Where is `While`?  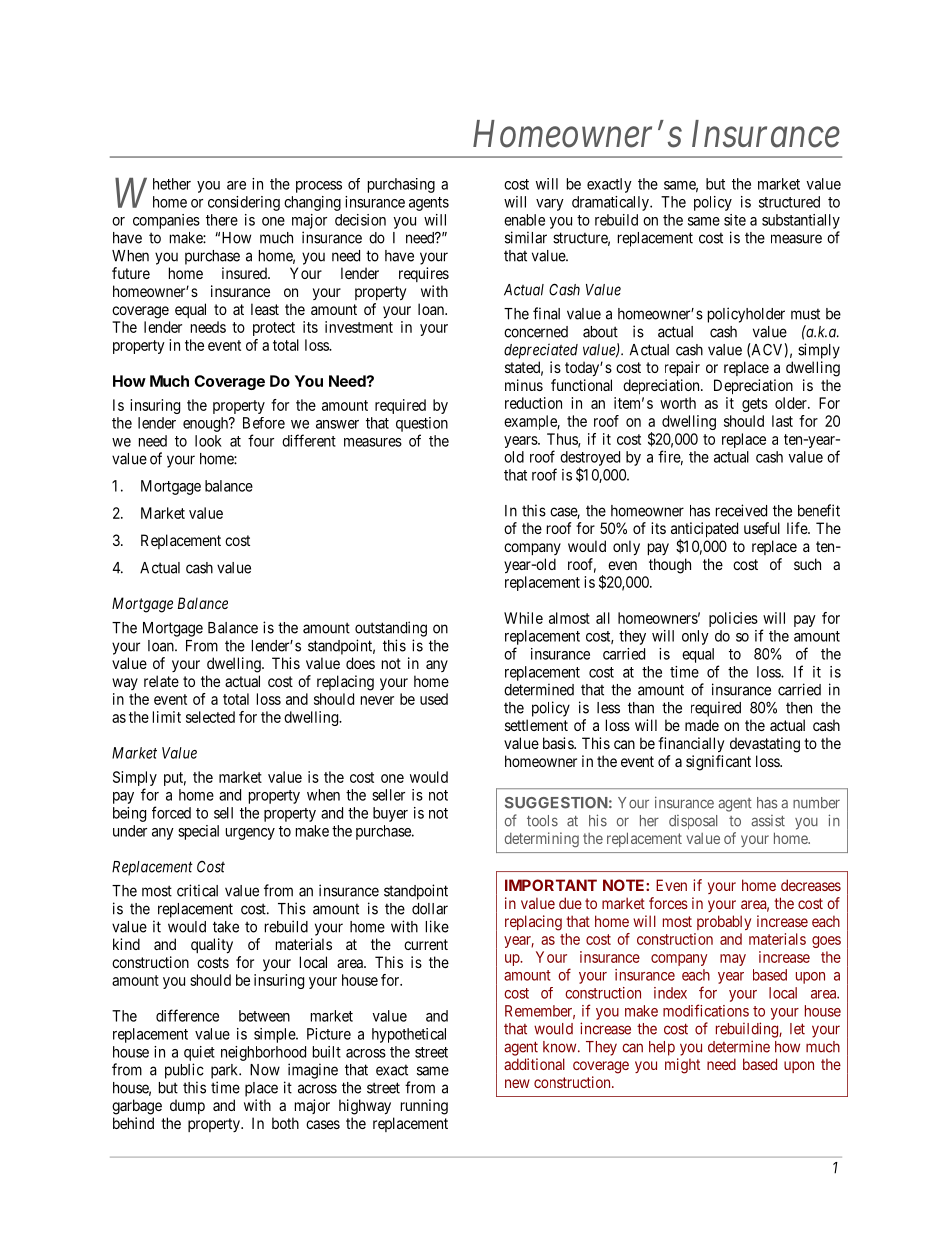
While is located at coordinates (523, 618).
